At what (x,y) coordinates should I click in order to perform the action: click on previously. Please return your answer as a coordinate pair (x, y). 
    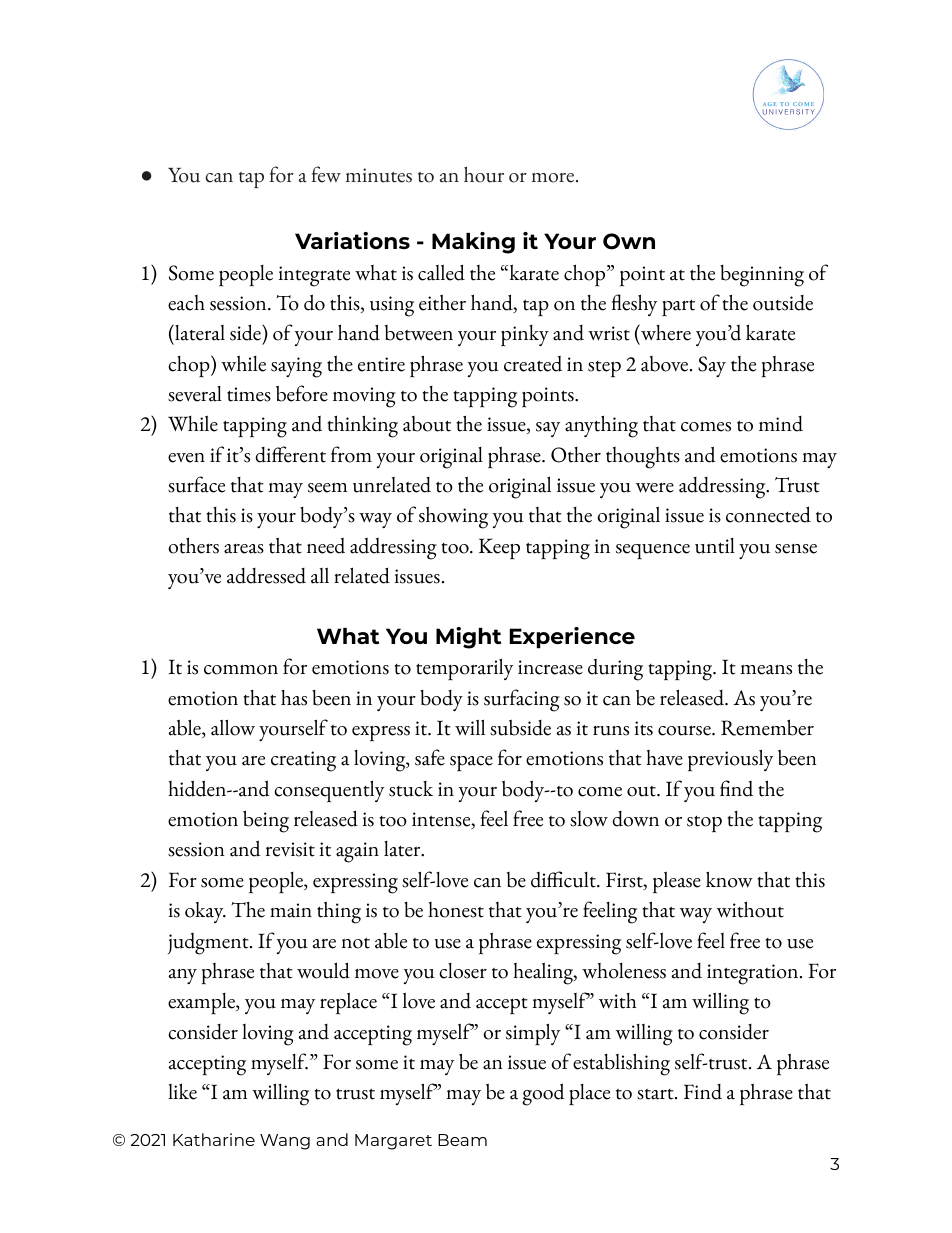
    Looking at the image, I should click on (730, 760).
